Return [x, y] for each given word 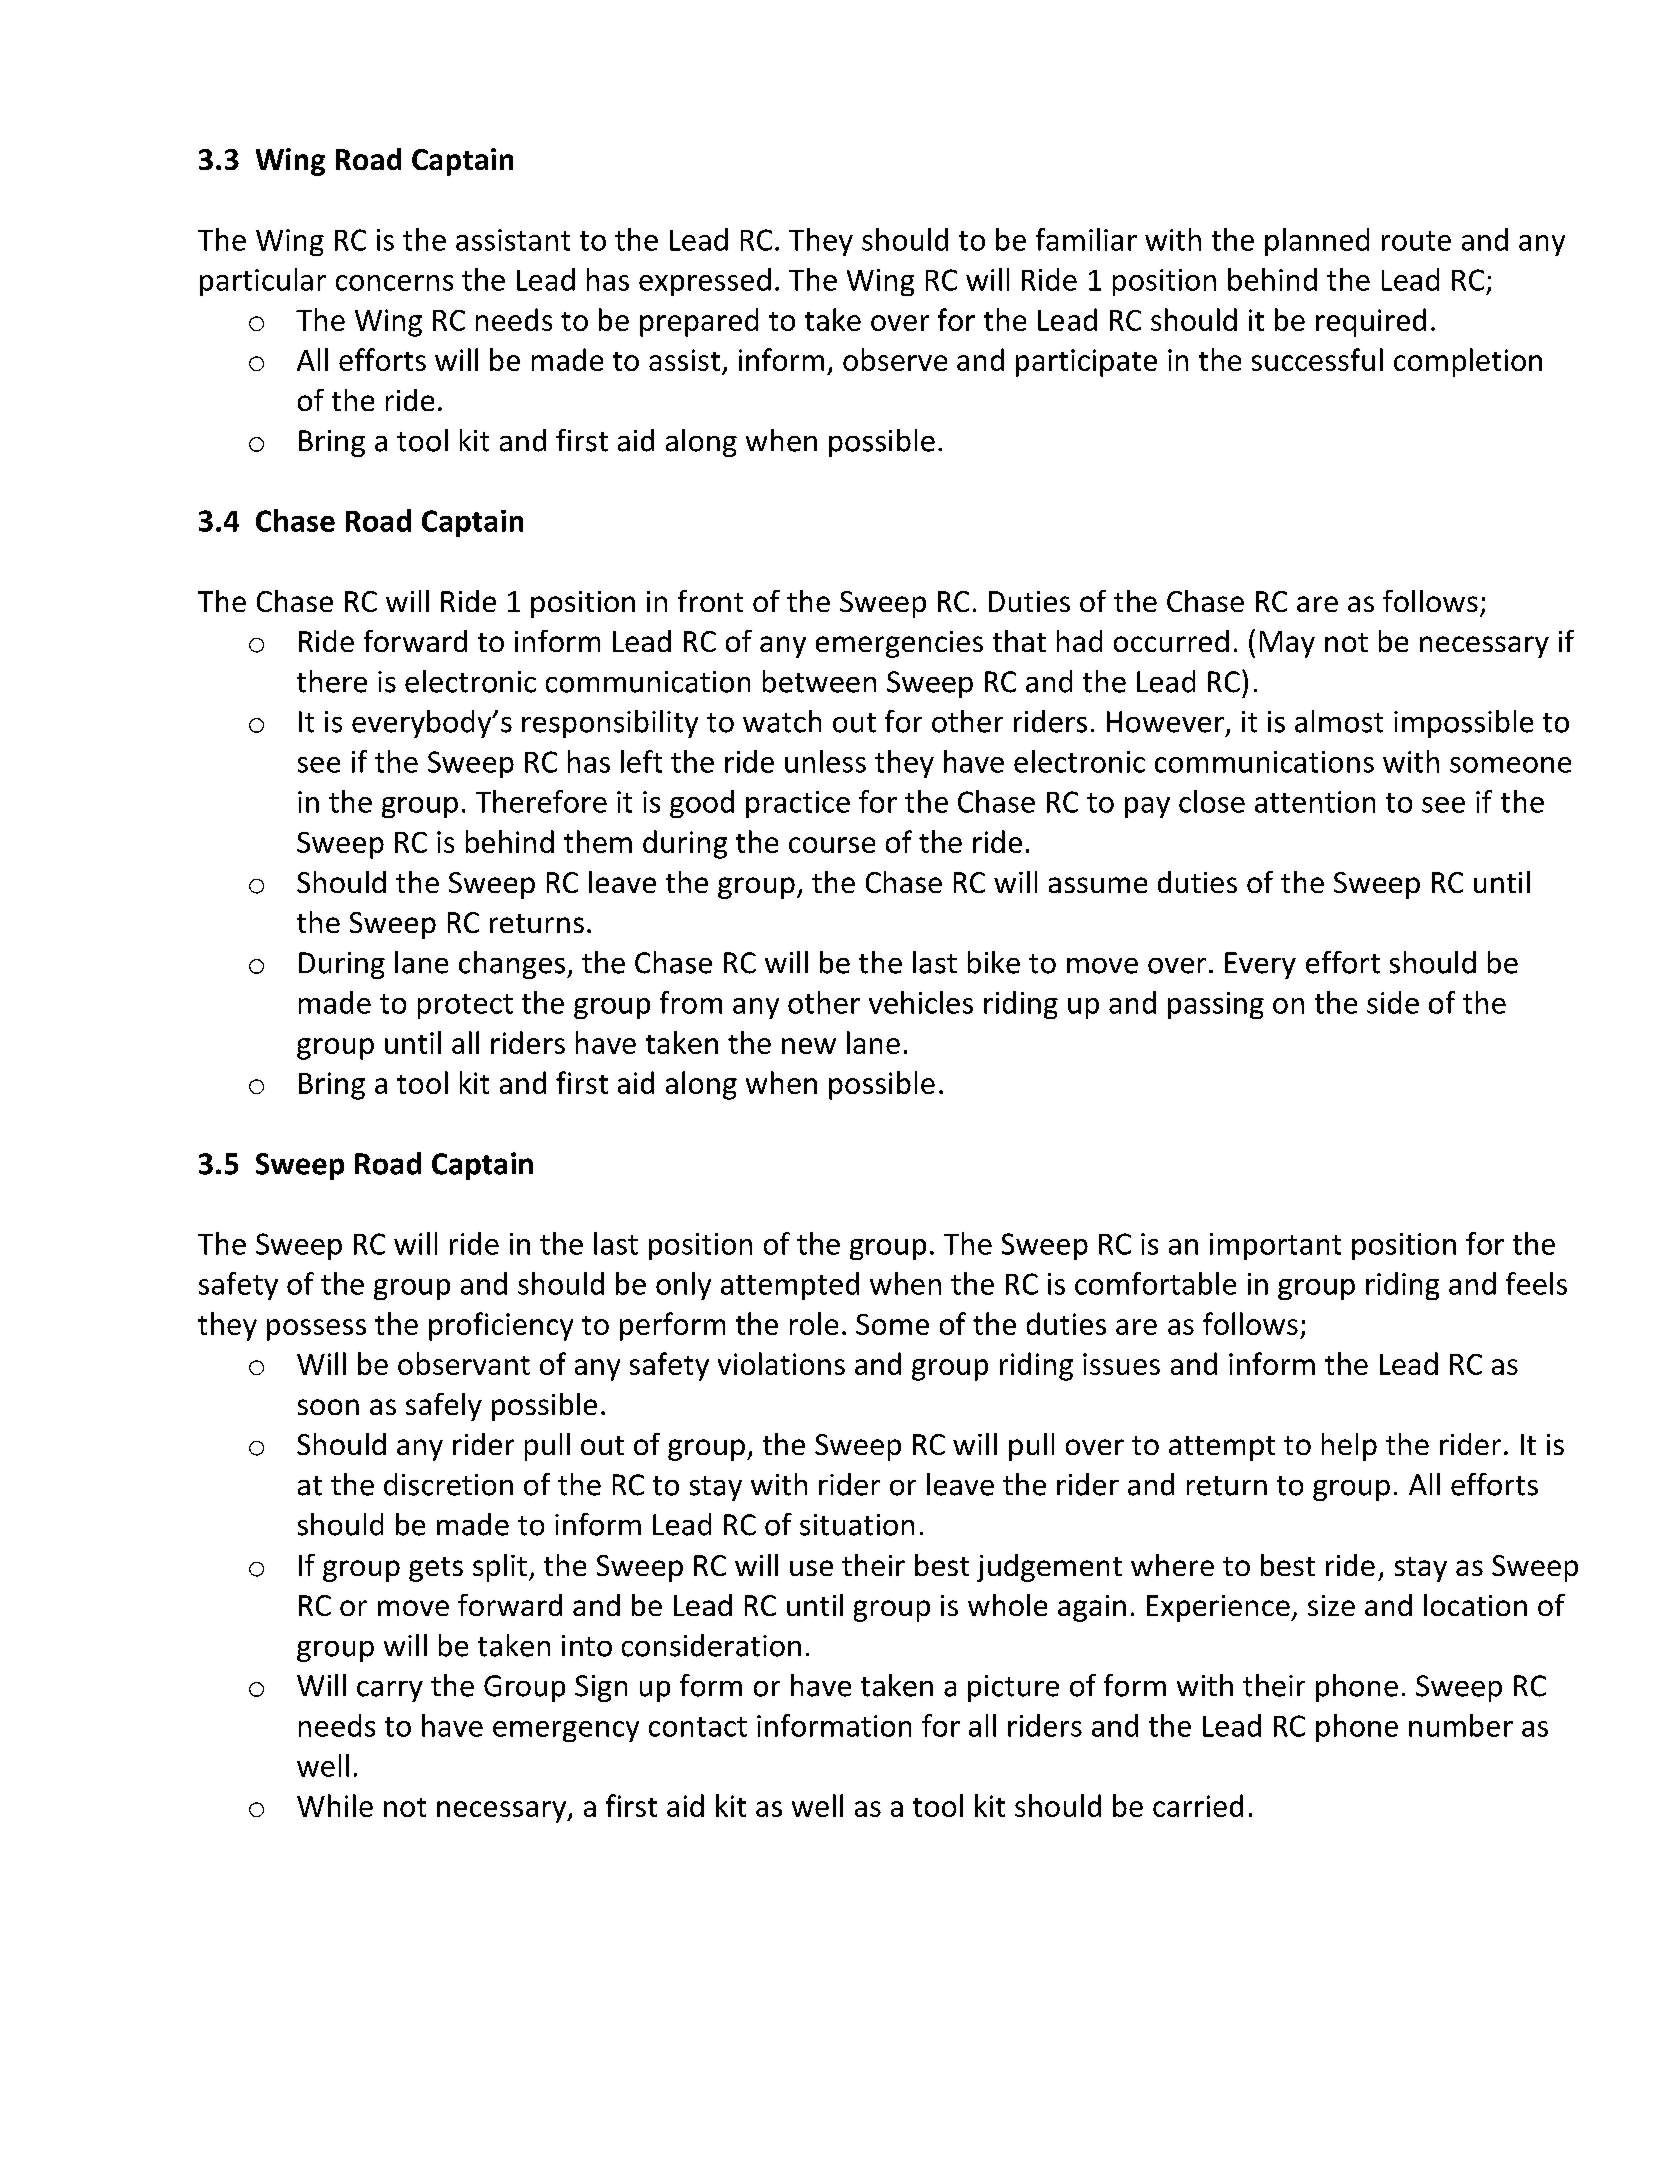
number [1461, 1725]
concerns [394, 283]
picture [1013, 1688]
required [1371, 322]
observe [895, 359]
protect [465, 1006]
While [335, 1805]
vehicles [921, 1002]
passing [1216, 1005]
